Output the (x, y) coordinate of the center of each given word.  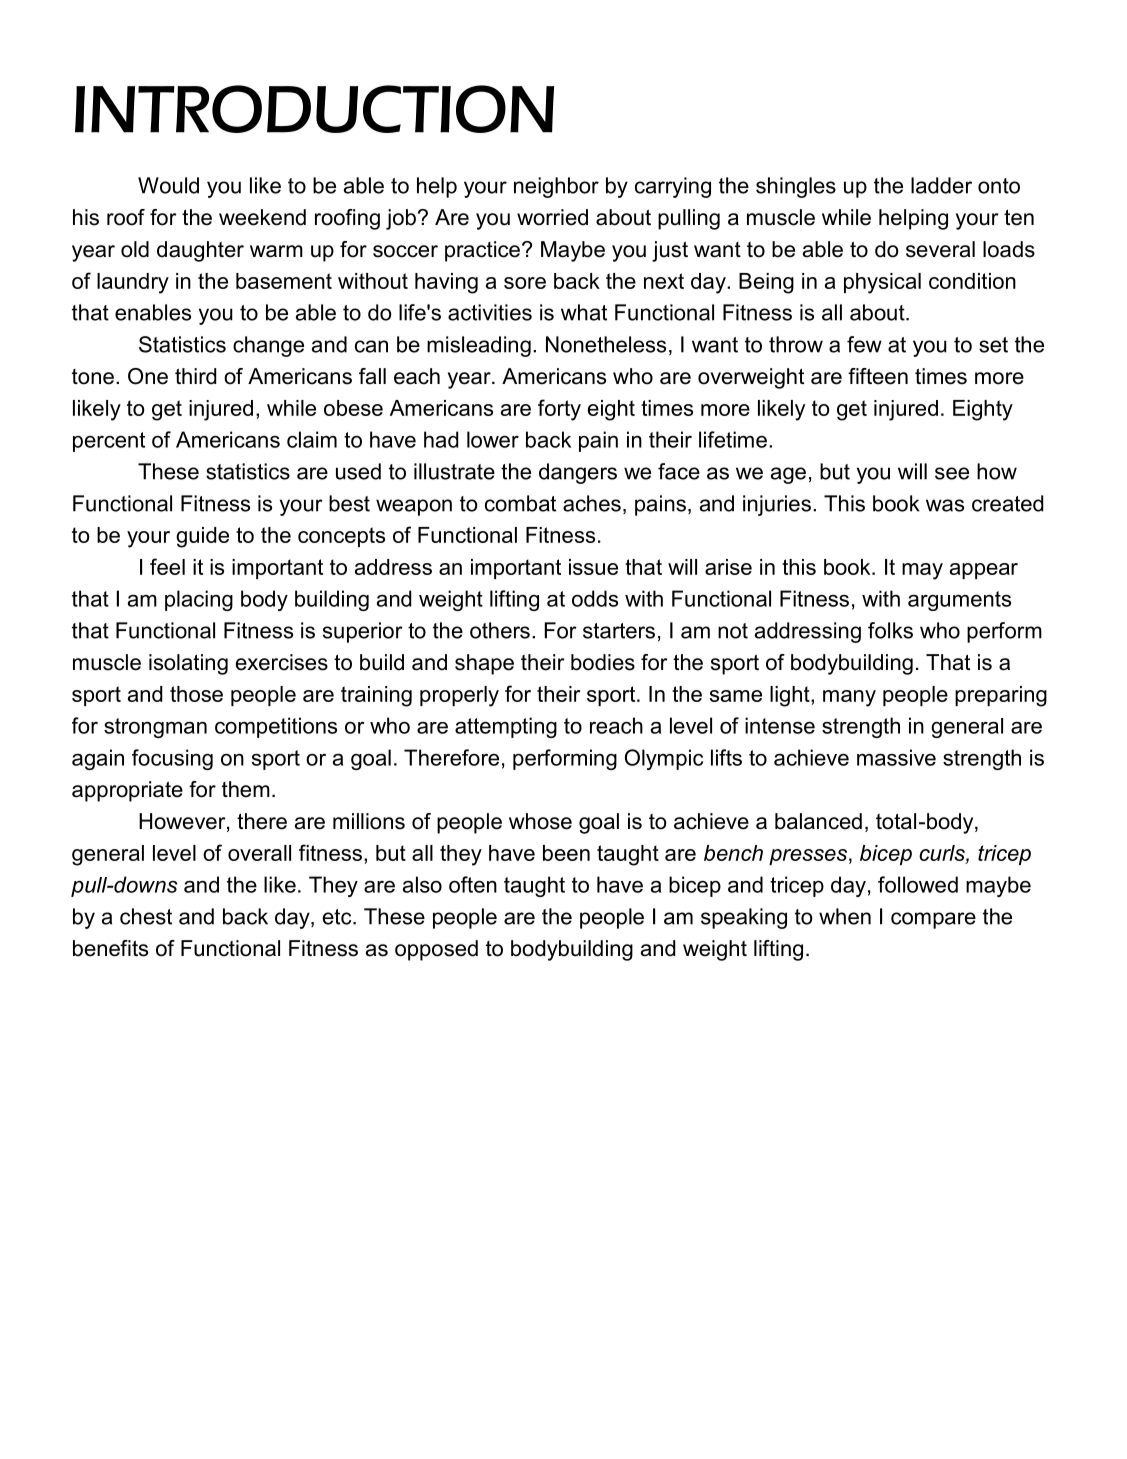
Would (168, 185)
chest (146, 916)
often (473, 884)
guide (202, 537)
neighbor (556, 187)
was (945, 505)
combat (520, 503)
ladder (941, 185)
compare (933, 920)
